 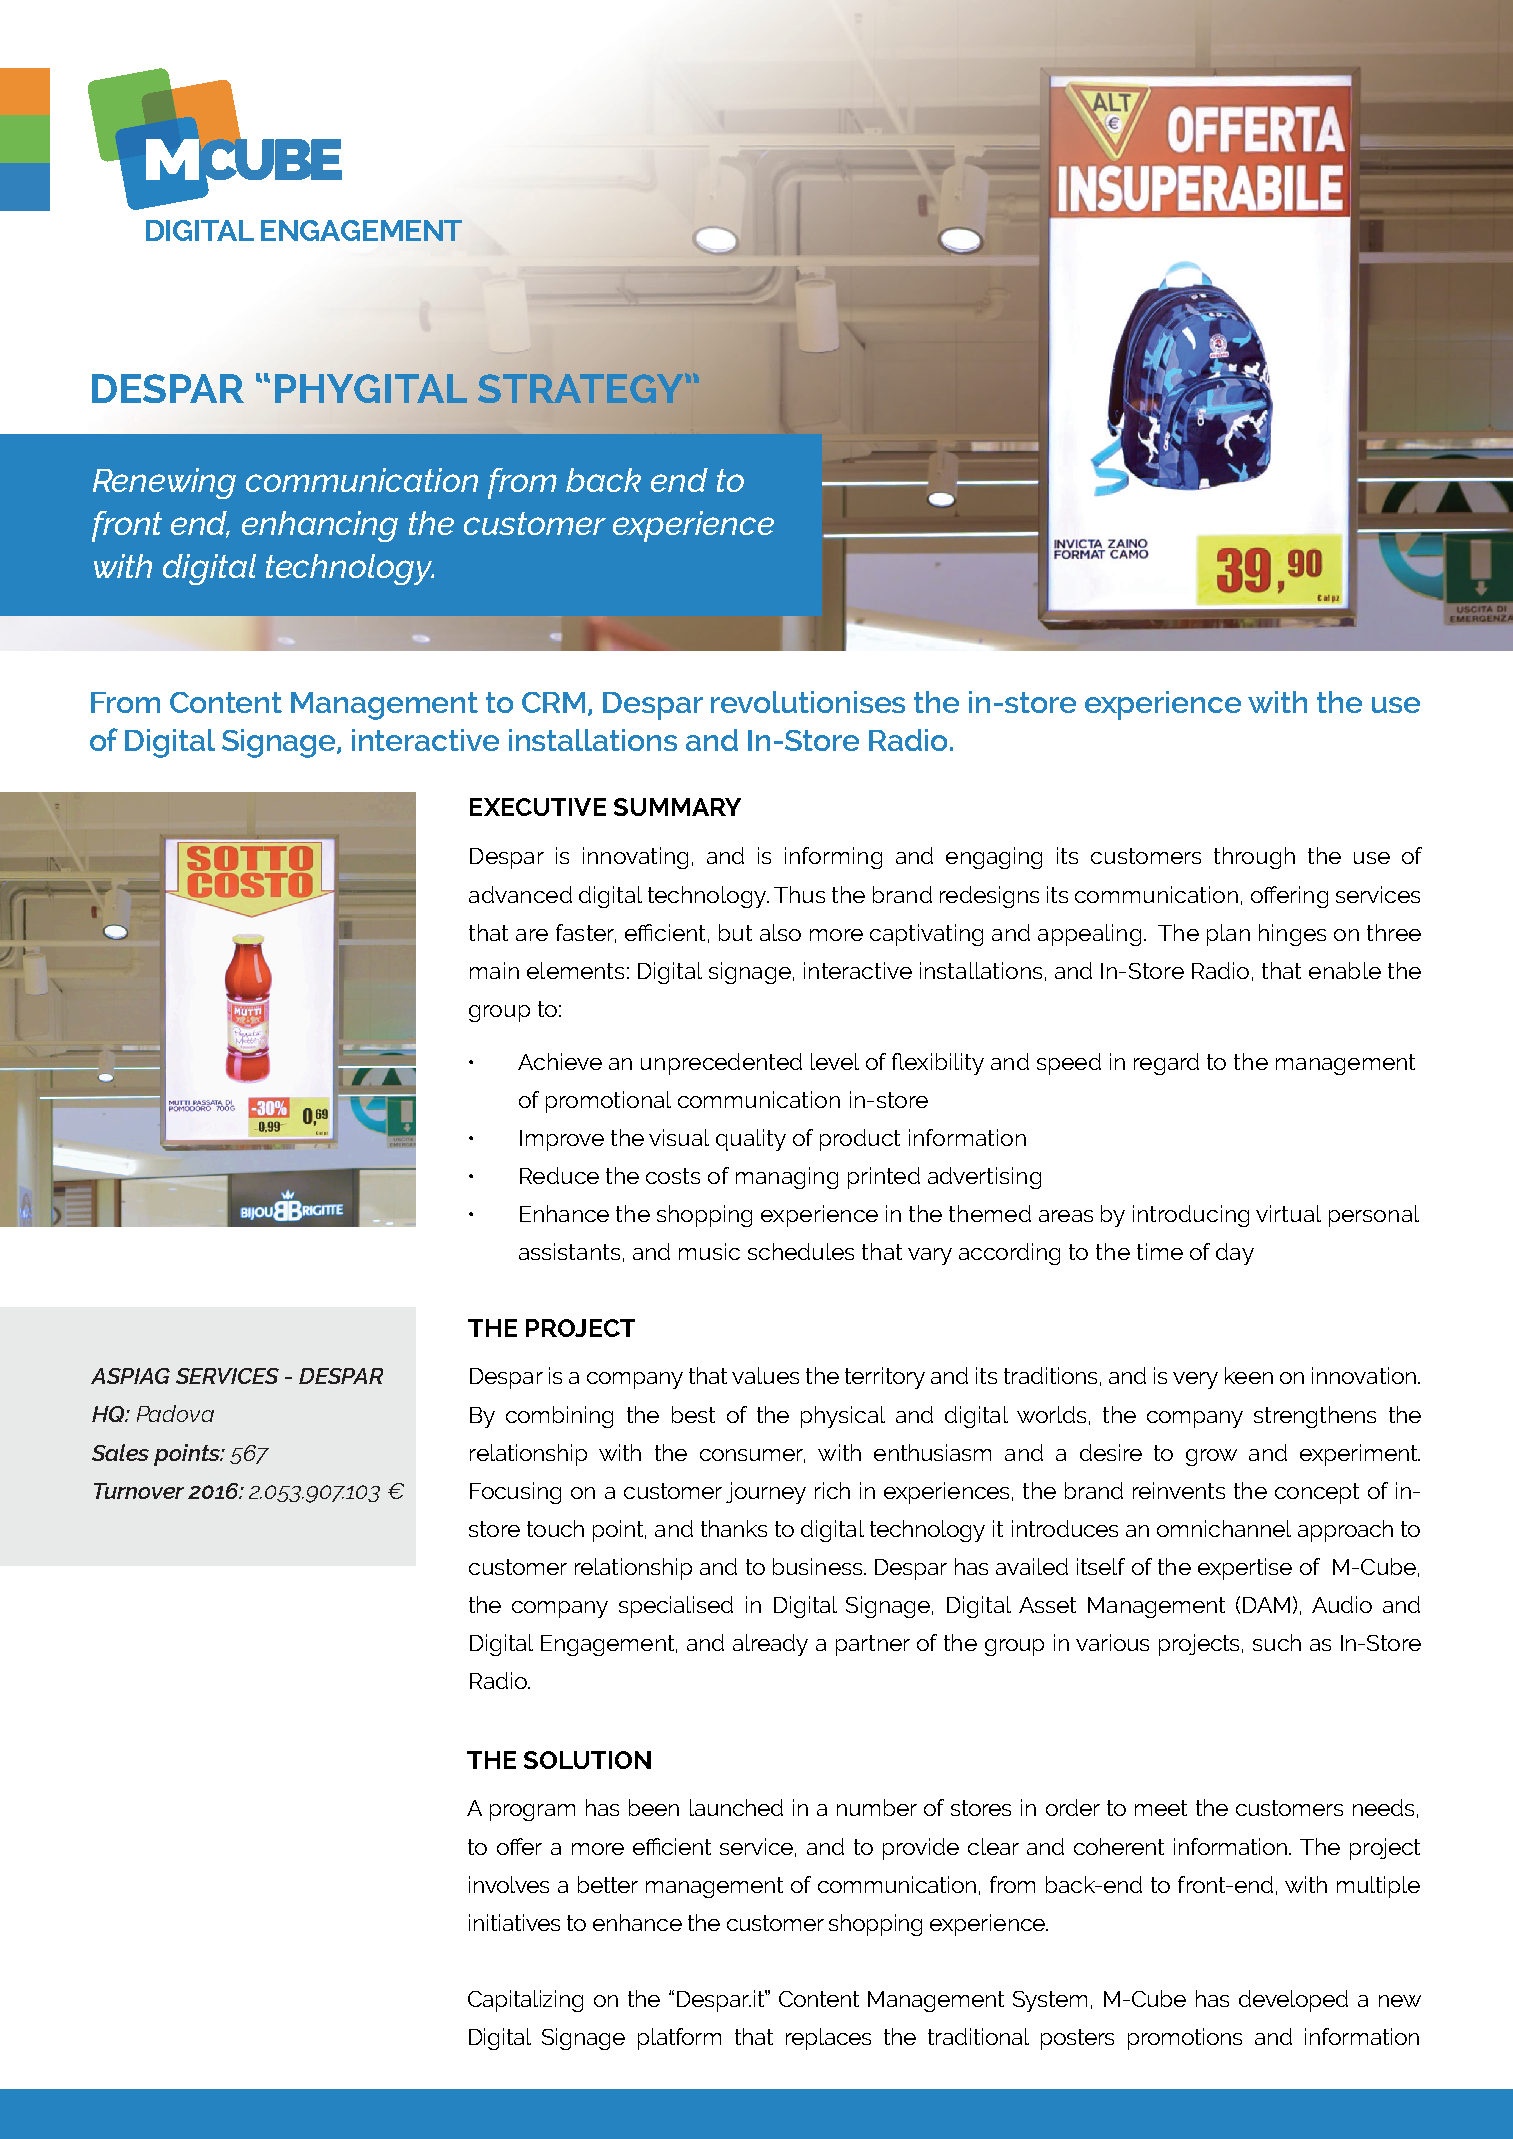 What do you see at coordinates (808, 702) in the screenshot?
I see `revolutionises` at bounding box center [808, 702].
